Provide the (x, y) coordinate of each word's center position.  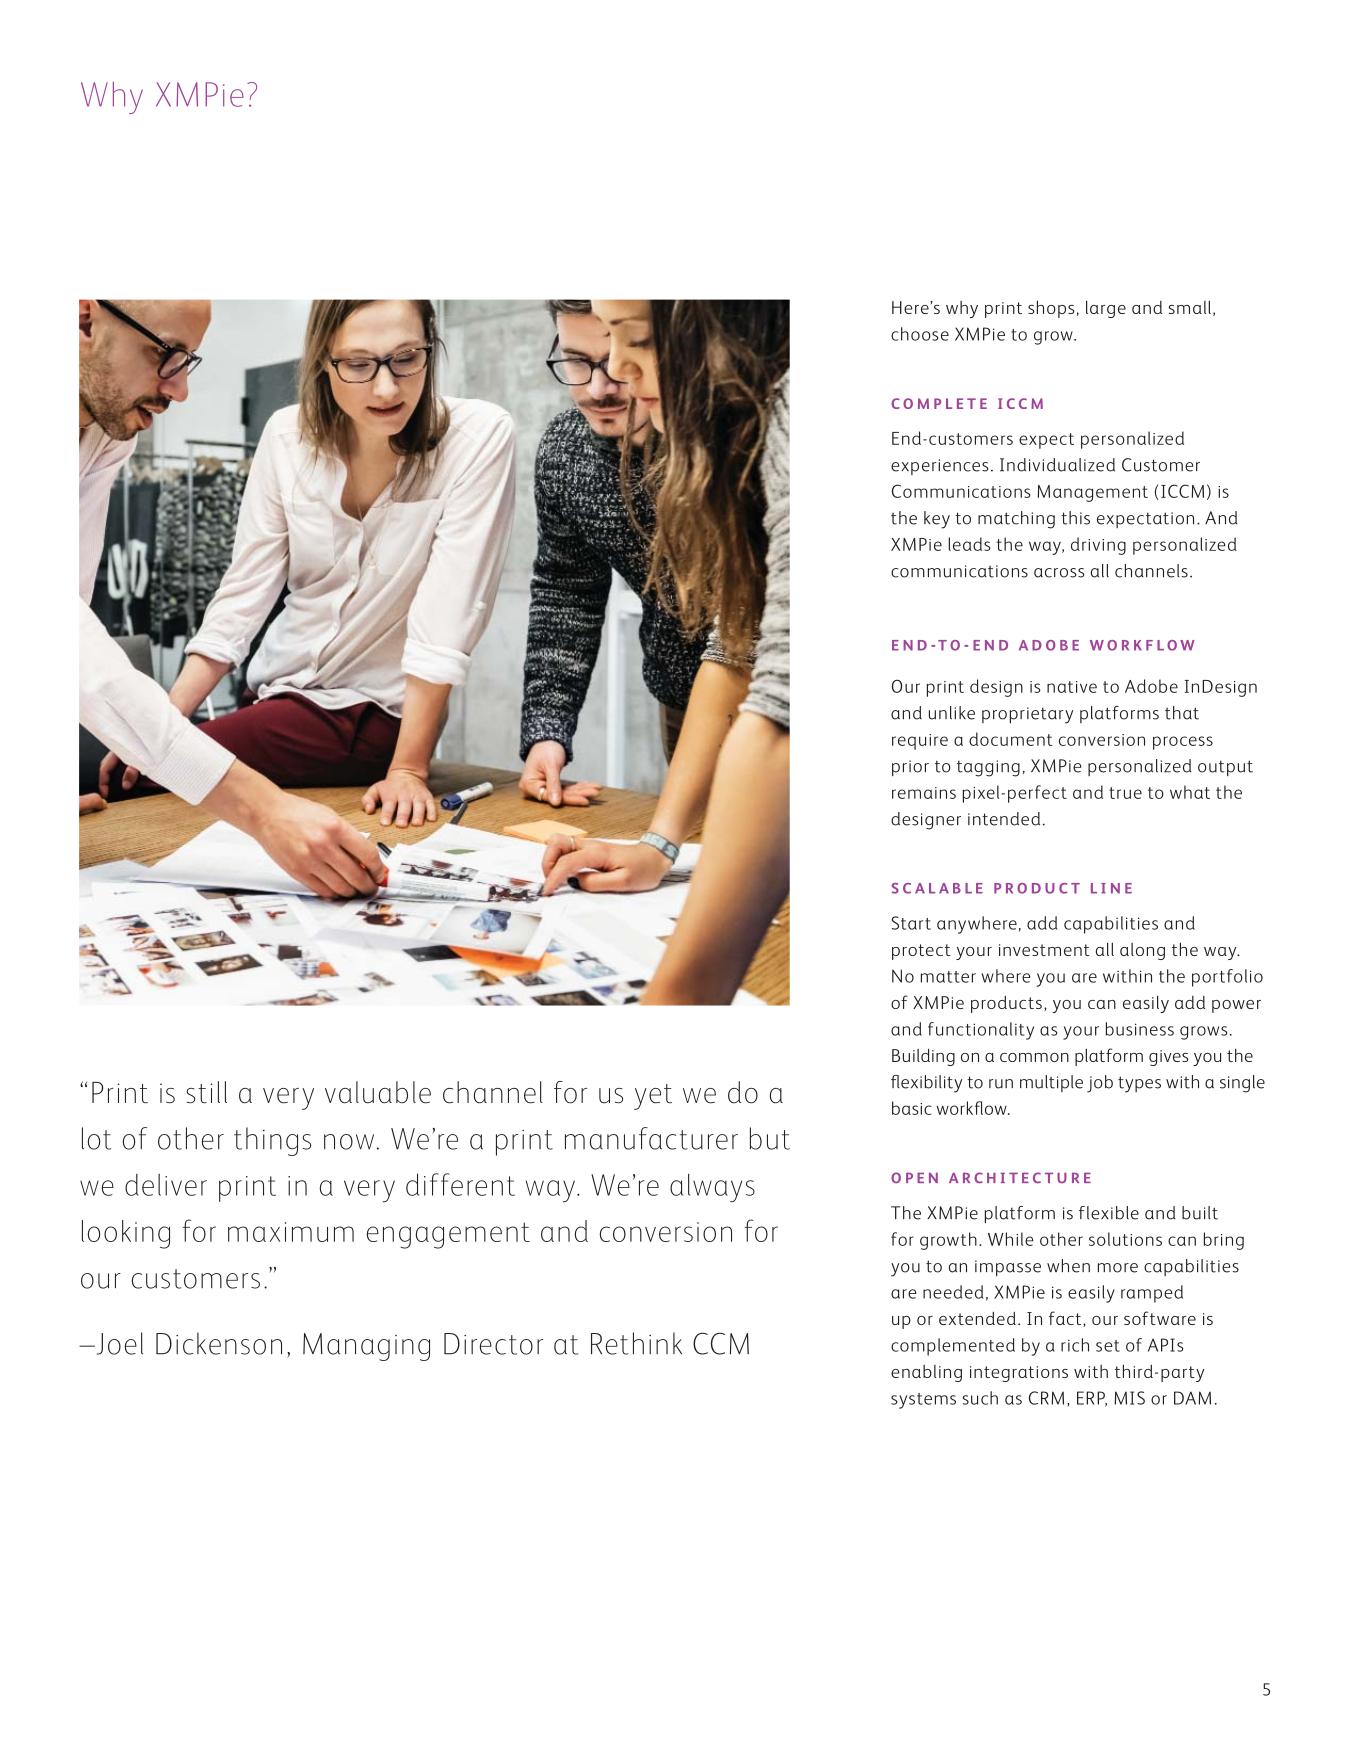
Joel (118, 1343)
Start (911, 923)
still (206, 1092)
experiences (940, 467)
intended (1004, 819)
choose (920, 334)
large (1106, 309)
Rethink (636, 1343)
